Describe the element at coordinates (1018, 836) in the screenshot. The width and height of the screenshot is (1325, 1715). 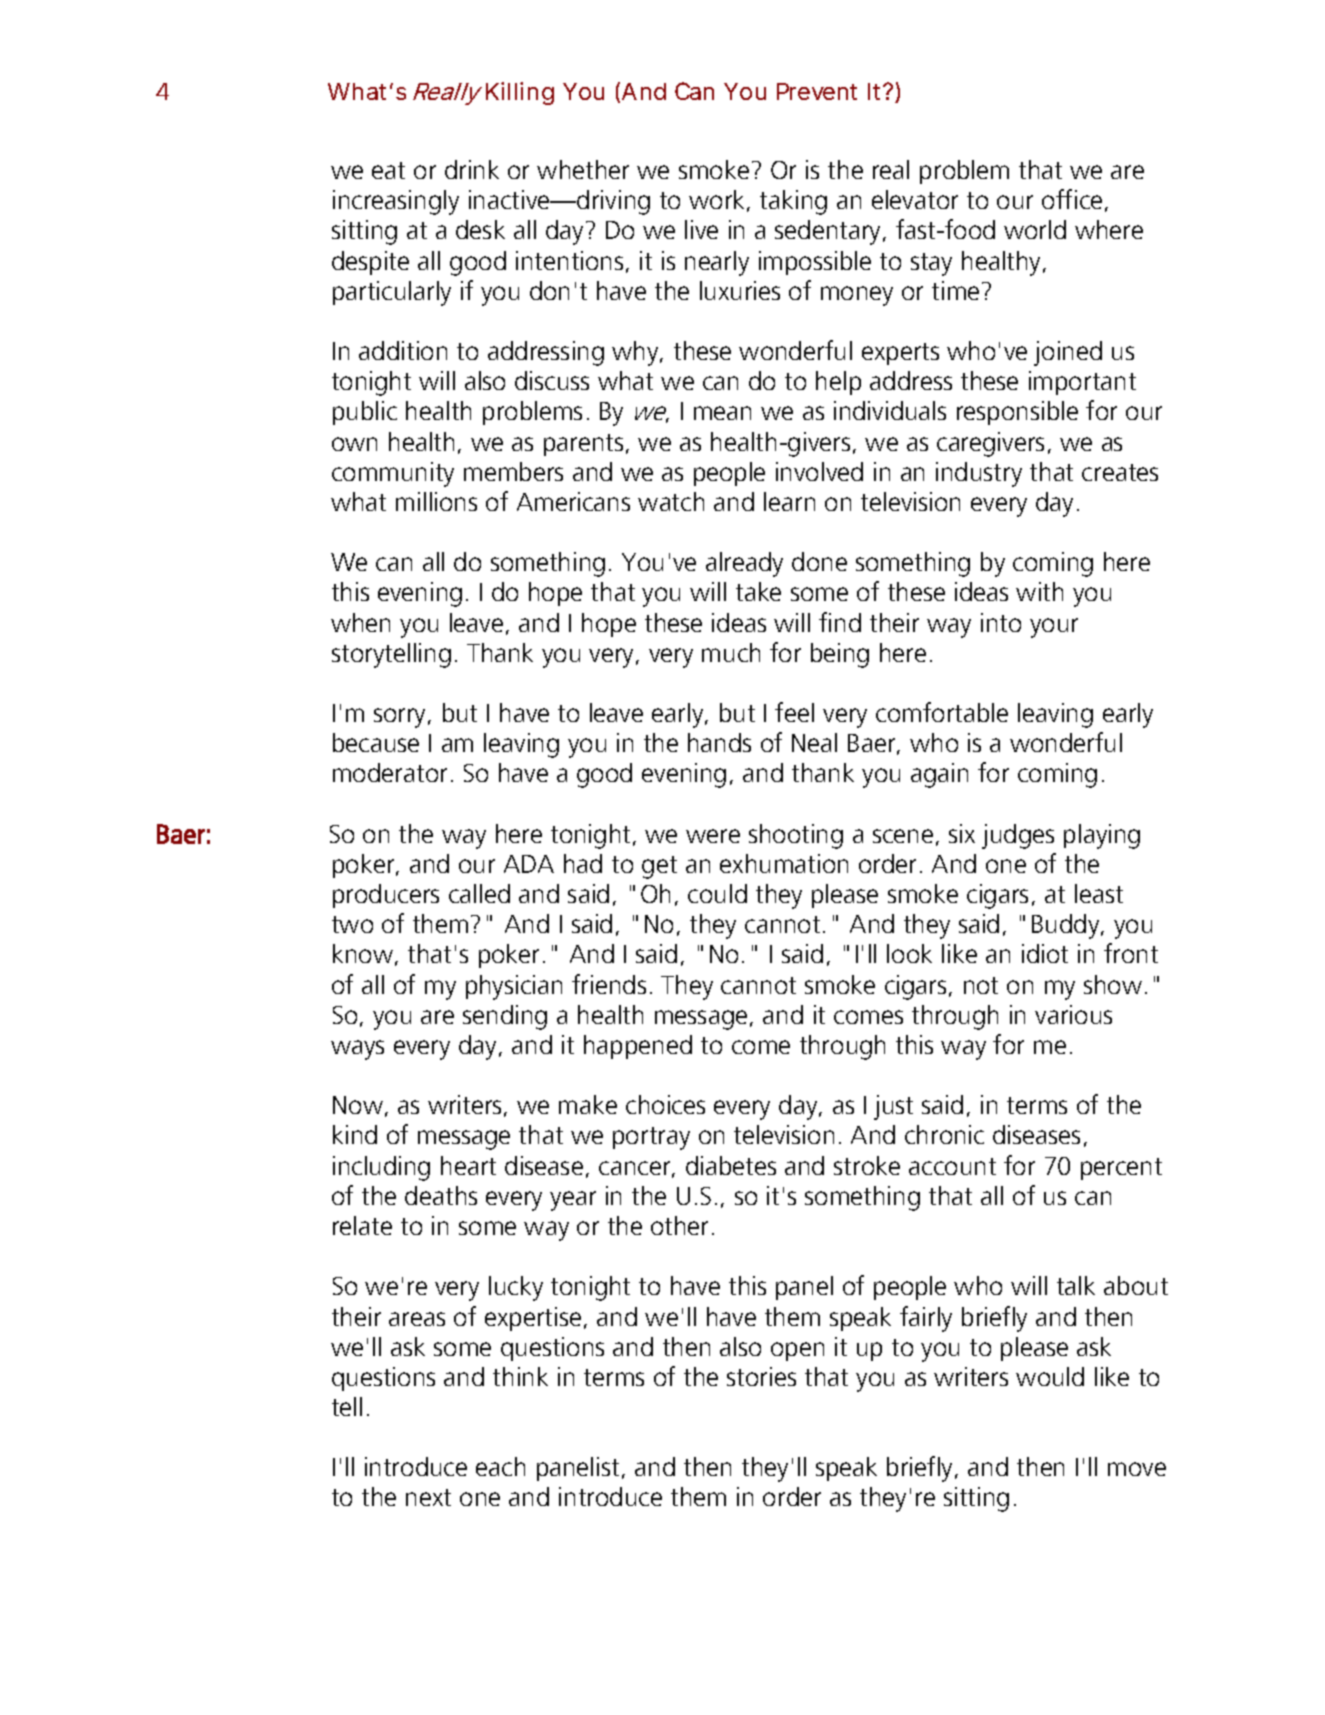
I see `judges` at that location.
